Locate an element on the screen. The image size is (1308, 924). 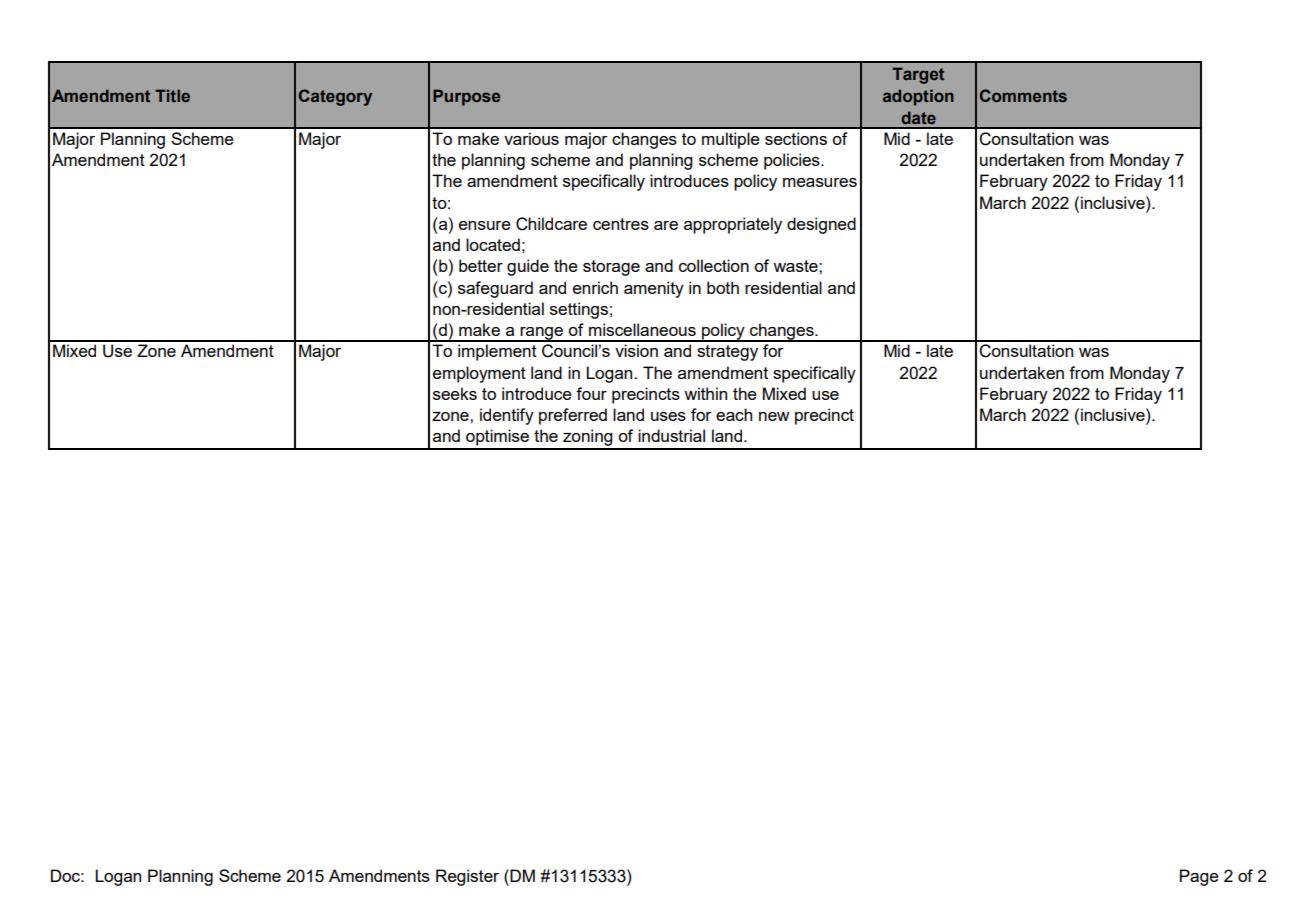
industrial is located at coordinates (671, 435).
